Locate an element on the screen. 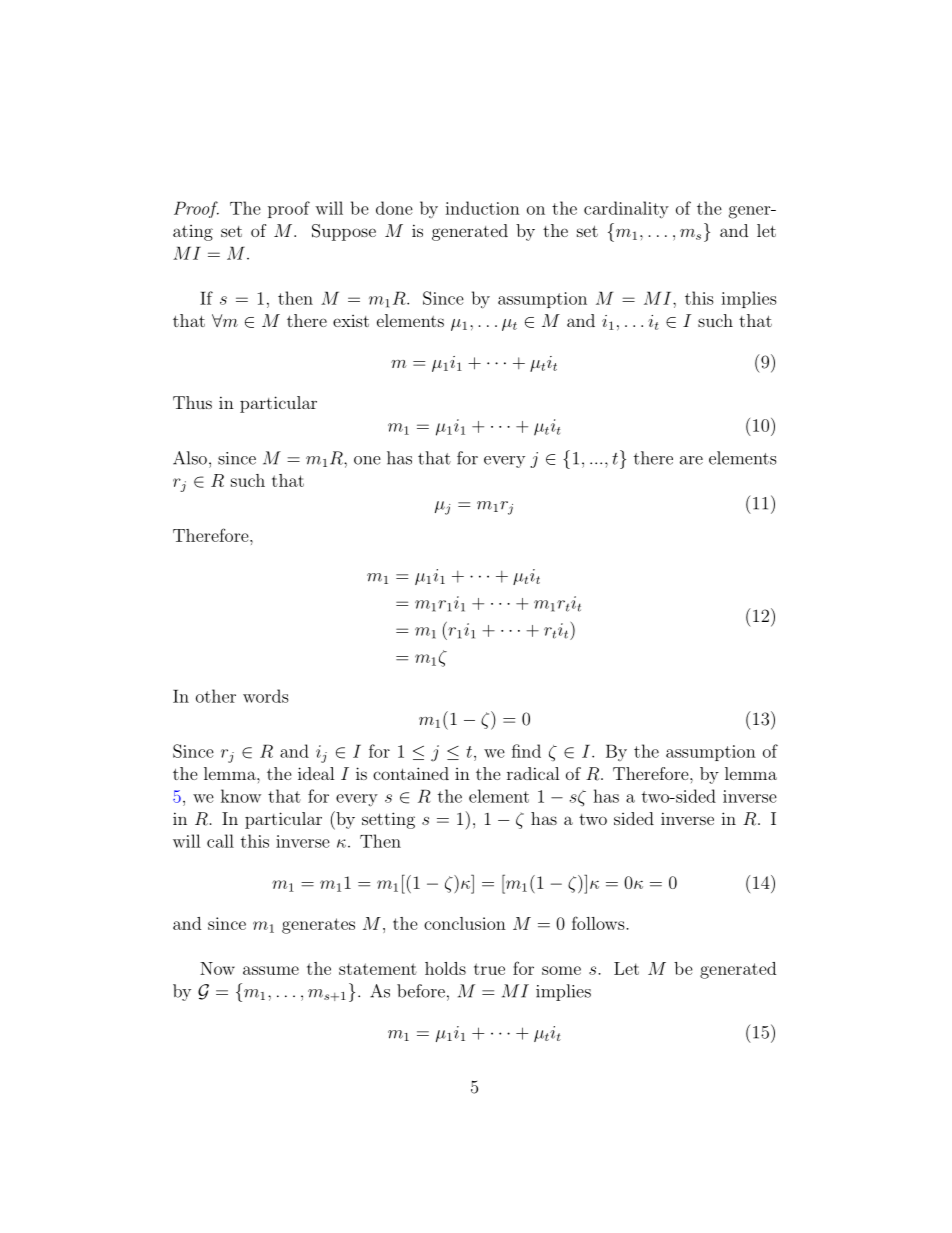  assume is located at coordinates (271, 970).
